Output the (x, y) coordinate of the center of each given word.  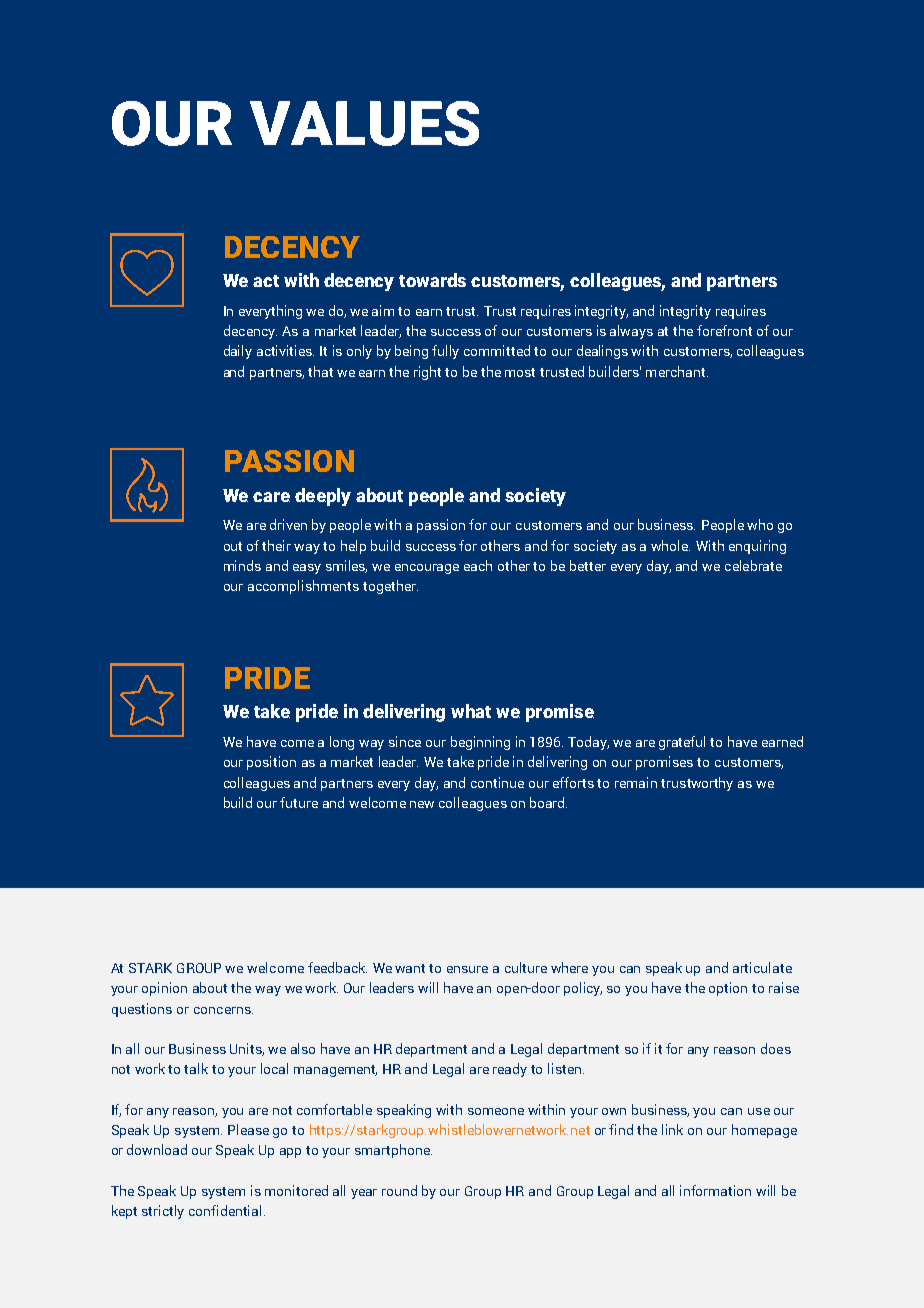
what (471, 711)
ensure (467, 969)
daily (238, 352)
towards (432, 280)
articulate (762, 967)
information (715, 1190)
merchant (677, 371)
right (427, 373)
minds (242, 565)
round (399, 1190)
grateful (682, 743)
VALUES (364, 123)
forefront (724, 330)
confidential (227, 1210)
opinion (164, 989)
